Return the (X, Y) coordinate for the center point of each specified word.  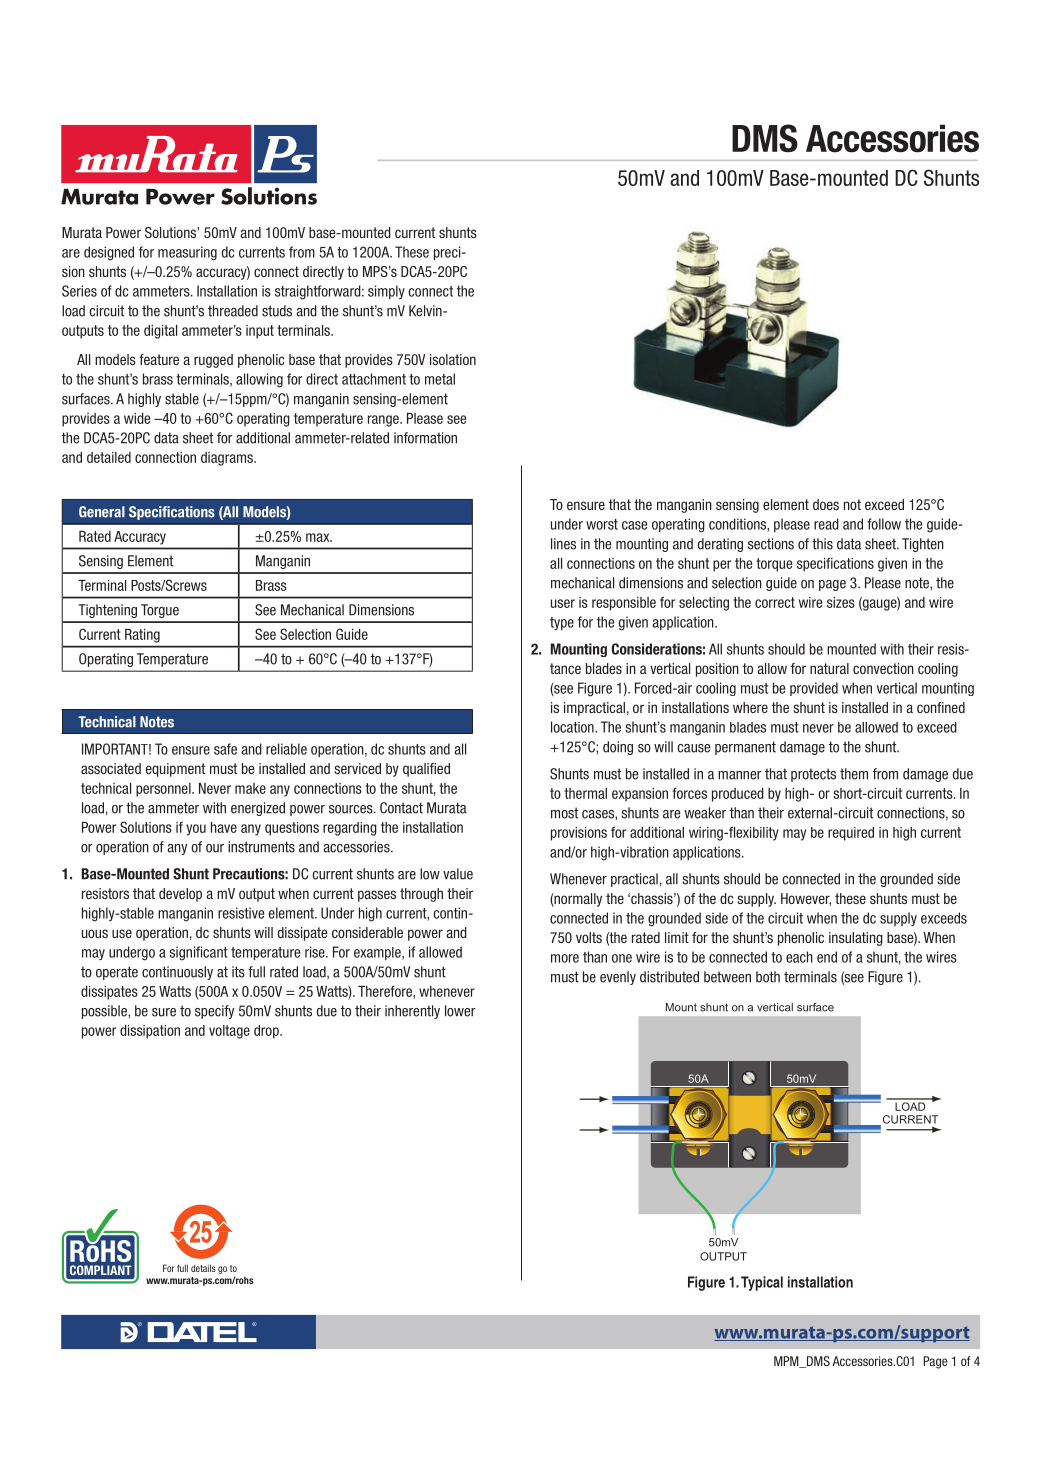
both (768, 977)
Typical (762, 1283)
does (826, 504)
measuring (187, 253)
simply (386, 292)
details (203, 1268)
